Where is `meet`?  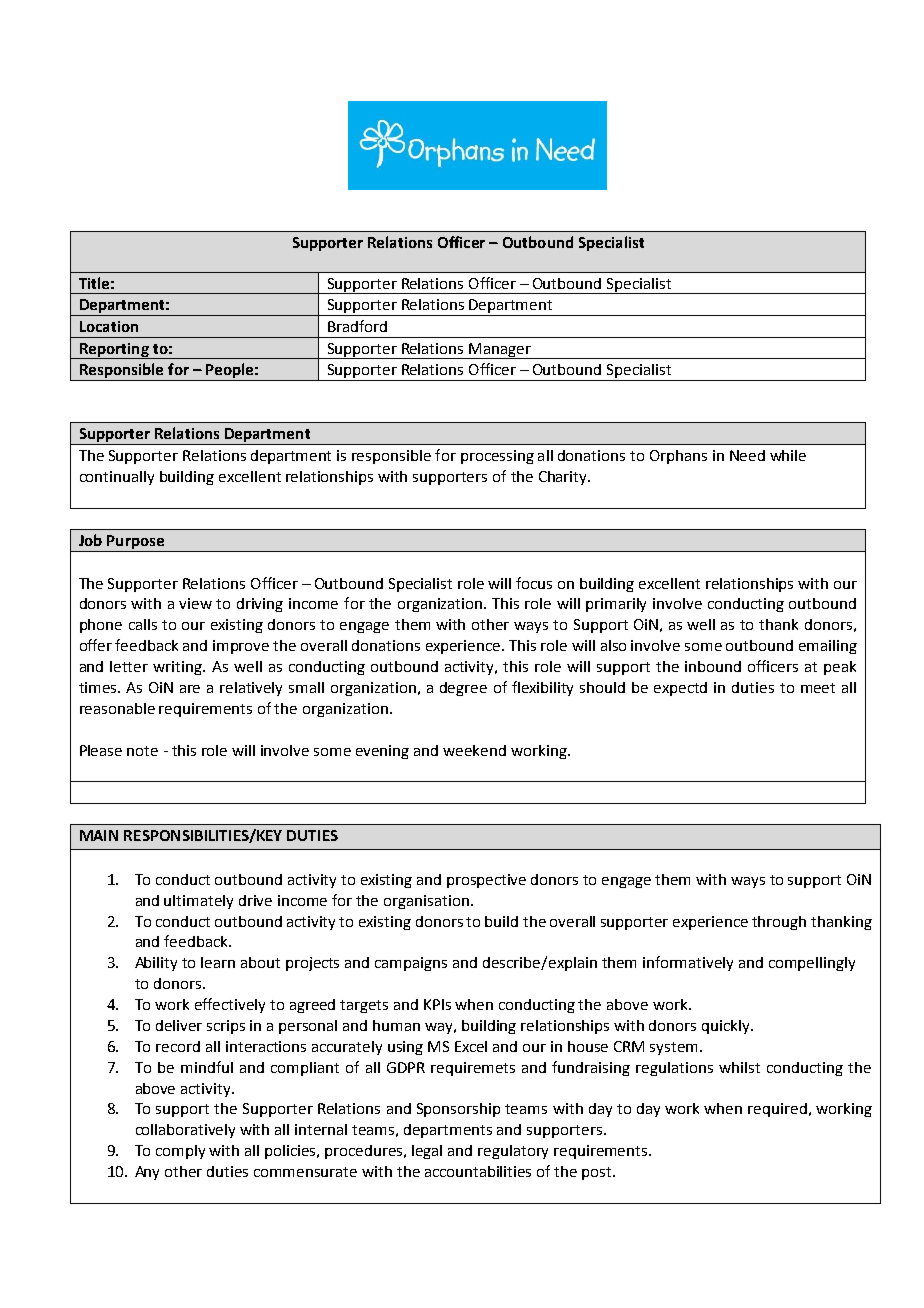
meet is located at coordinates (818, 688).
